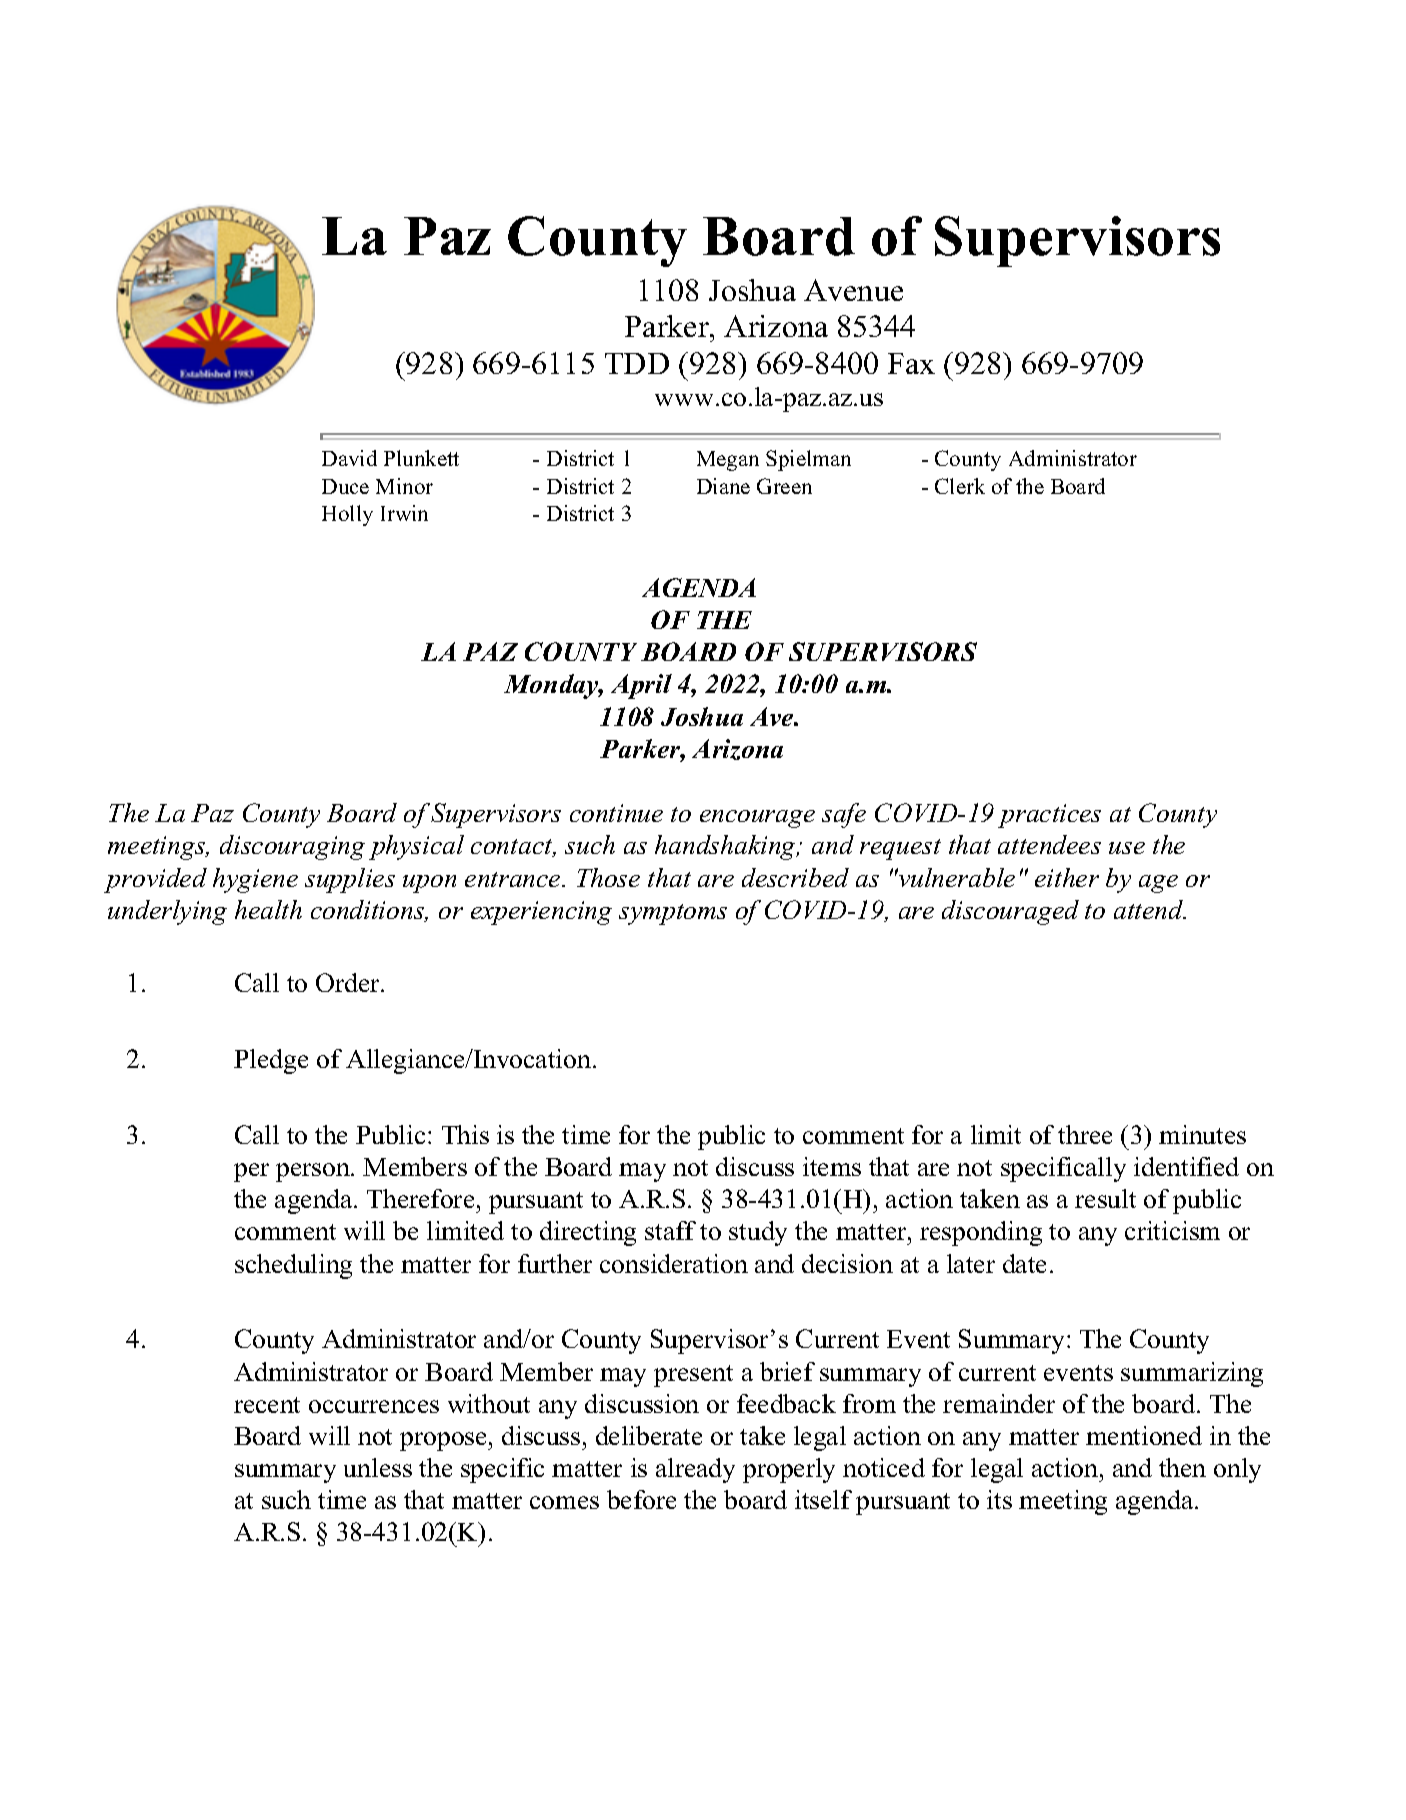 The height and width of the image is (1820, 1406). What do you see at coordinates (314, 1172) in the image?
I see `person` at bounding box center [314, 1172].
